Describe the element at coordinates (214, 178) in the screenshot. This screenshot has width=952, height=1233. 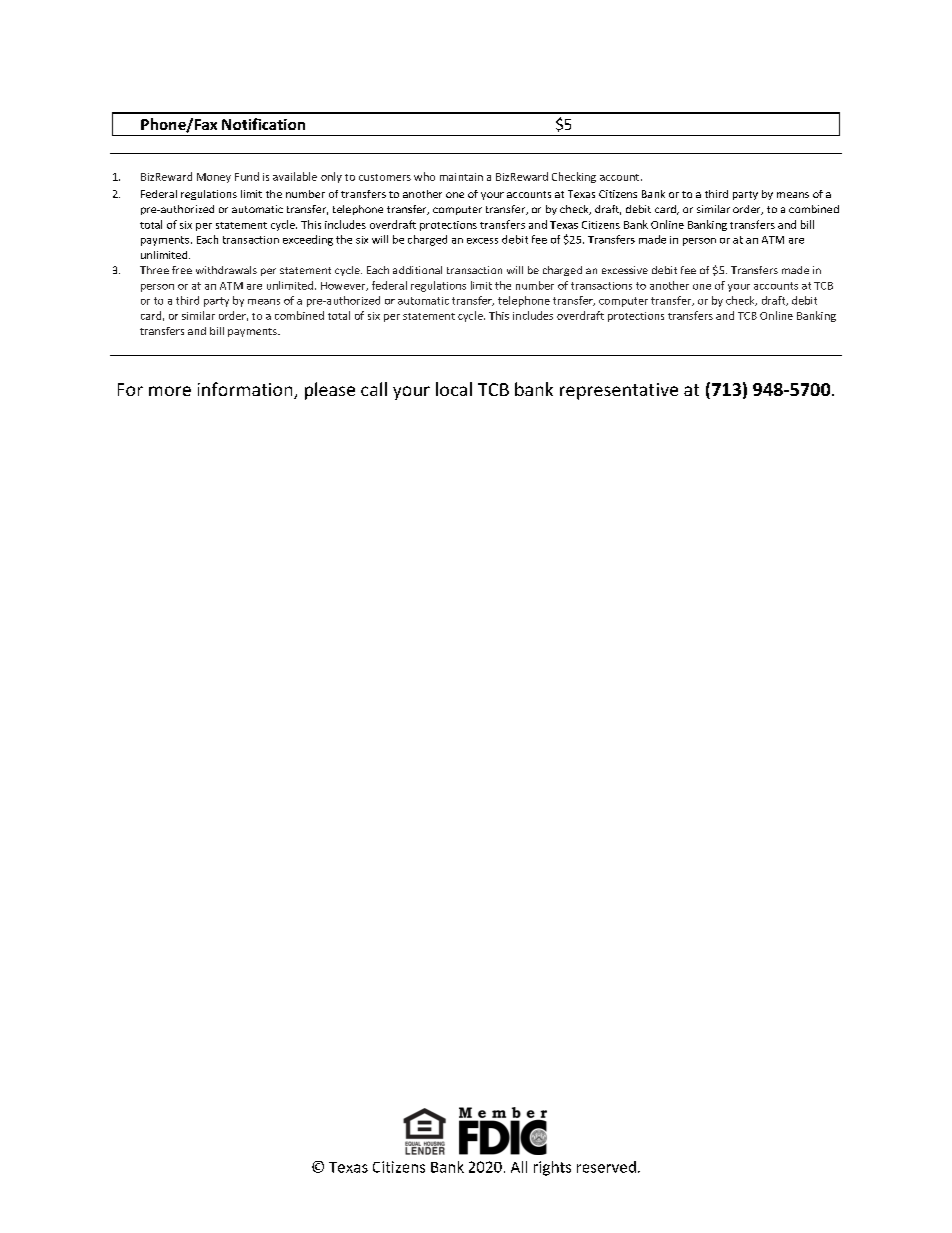
I see `Money` at that location.
